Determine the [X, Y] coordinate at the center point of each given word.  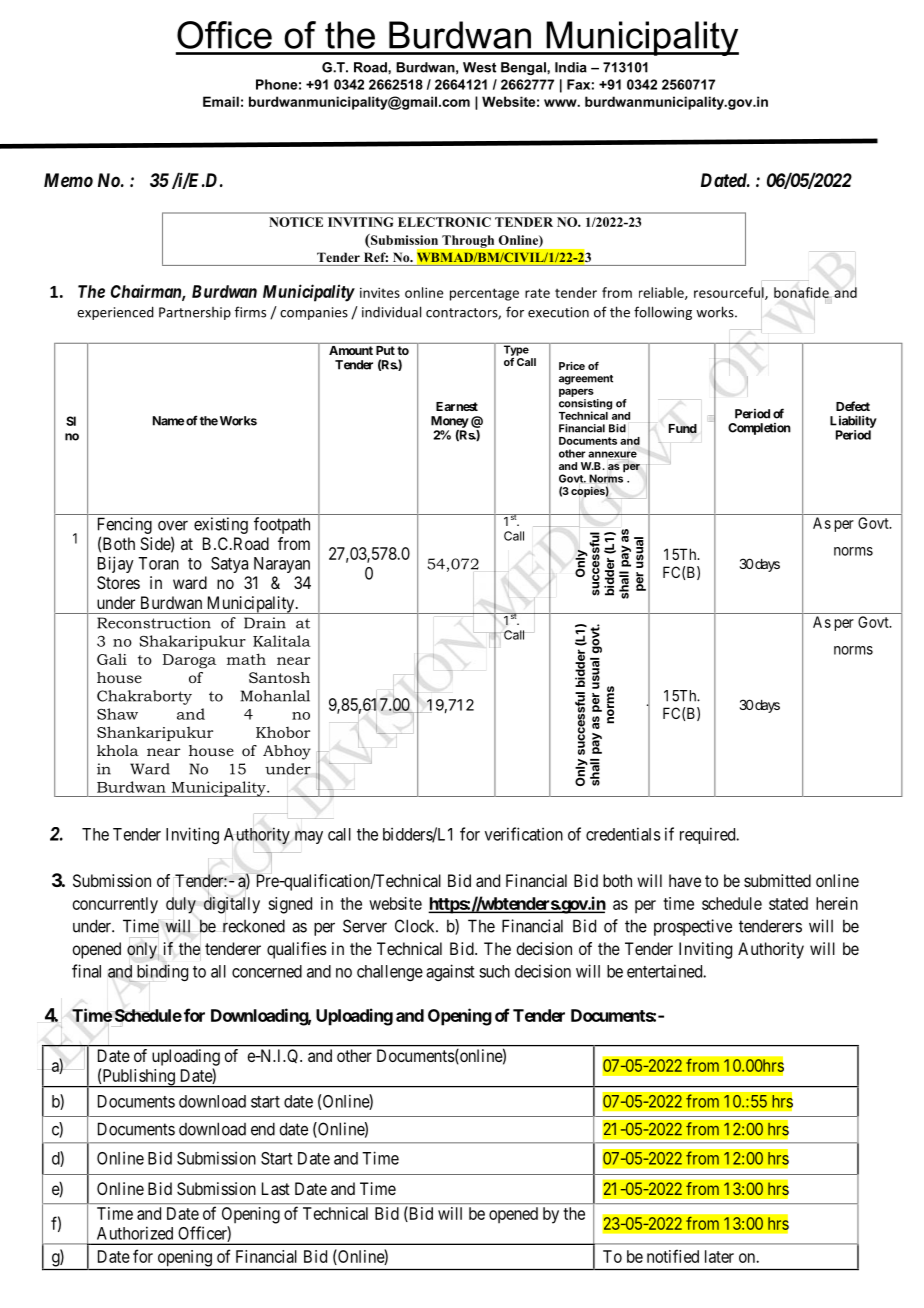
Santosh [279, 677]
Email [221, 101]
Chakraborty [144, 697]
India [571, 67]
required [709, 835]
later [719, 1256]
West [479, 67]
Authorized [135, 1233]
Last [276, 1188]
